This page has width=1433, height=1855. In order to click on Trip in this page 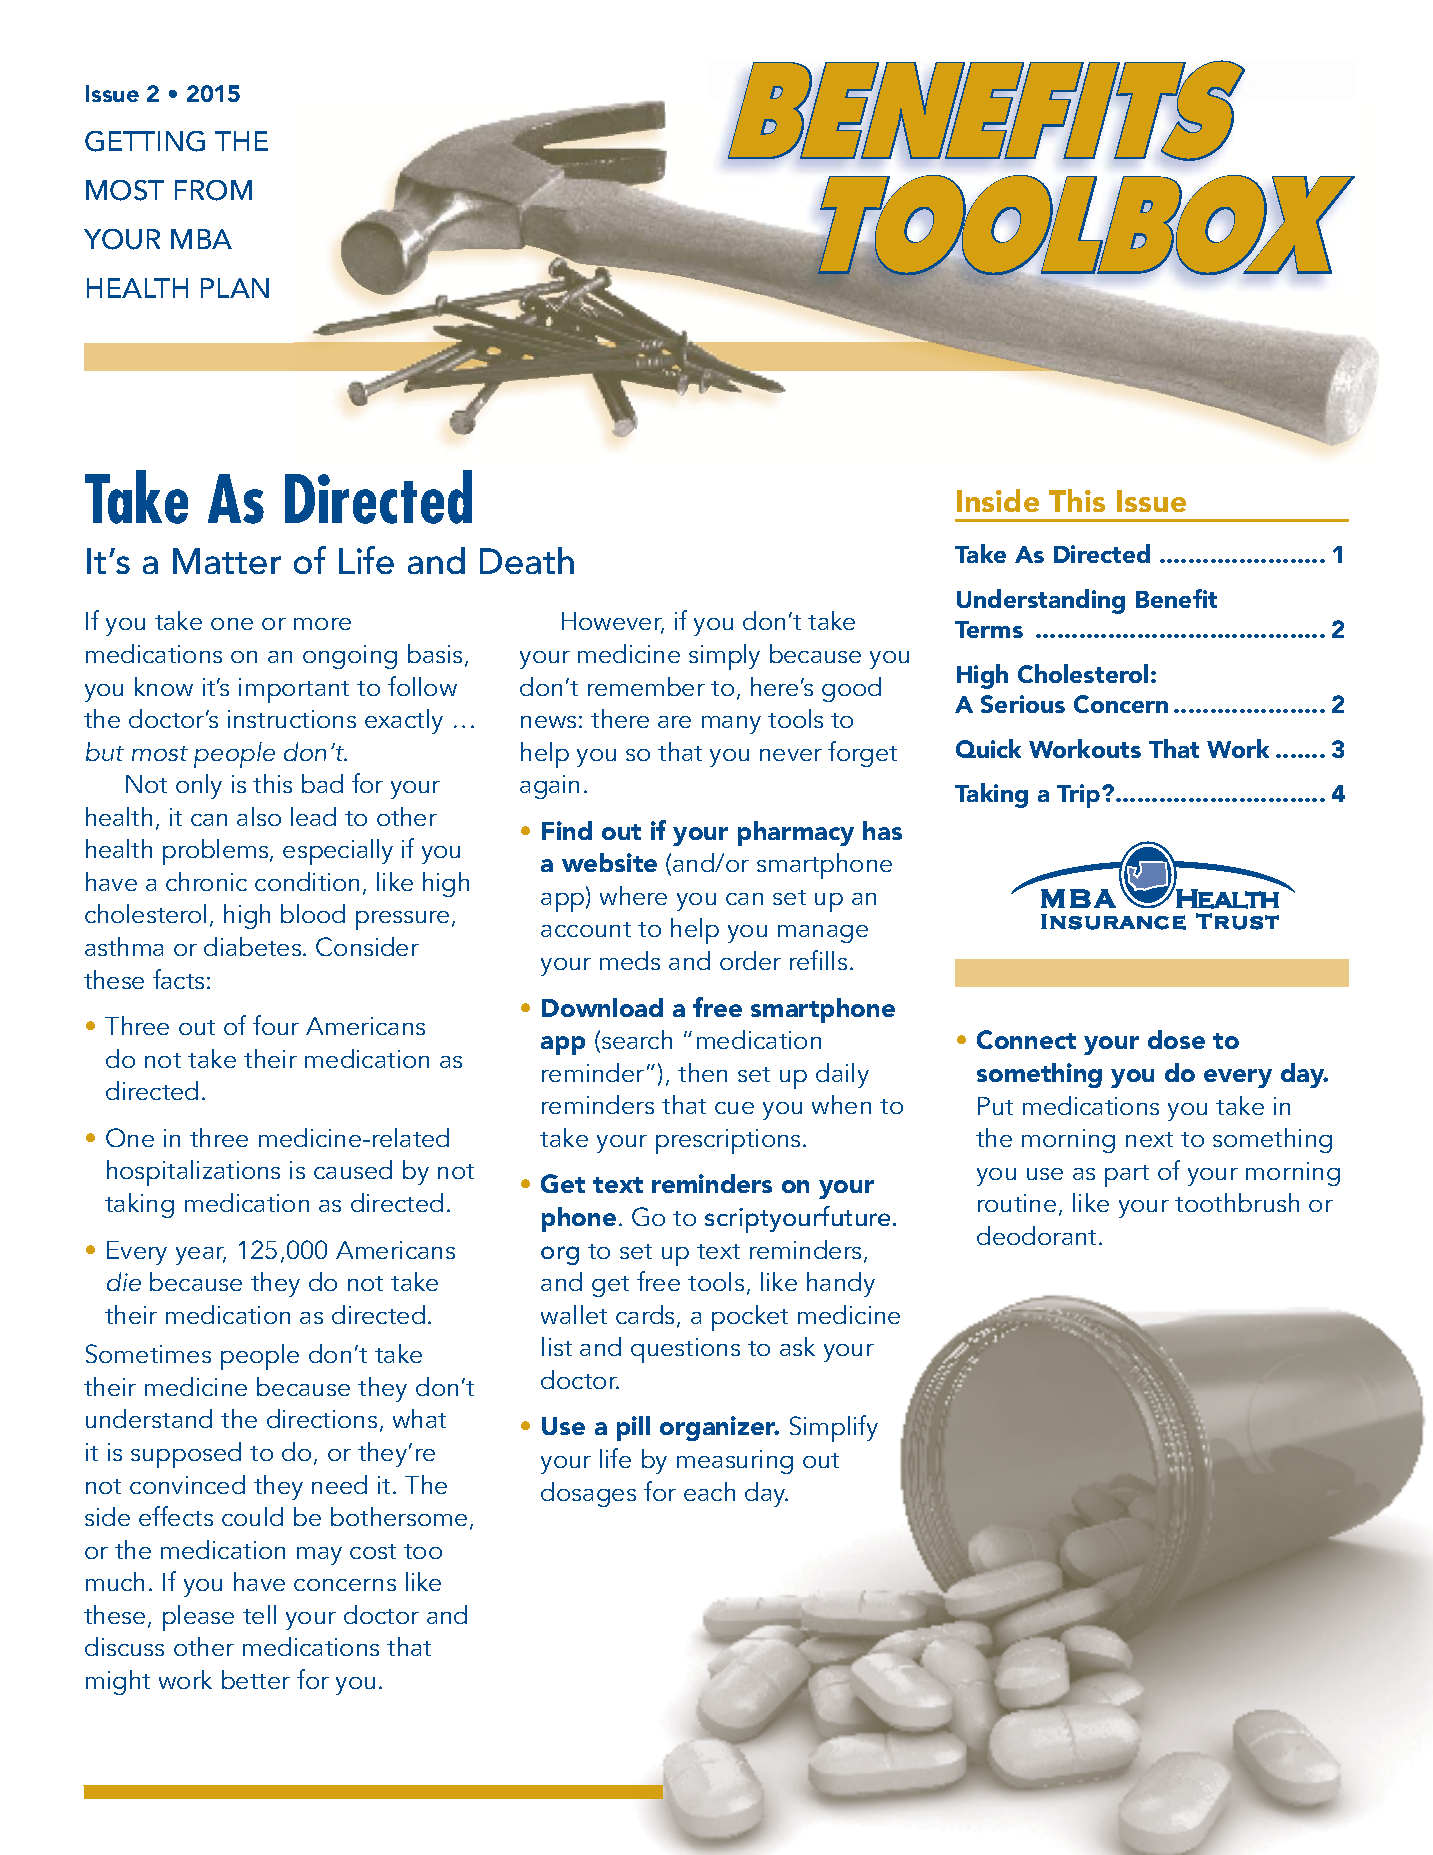, I will do `click(1080, 796)`.
